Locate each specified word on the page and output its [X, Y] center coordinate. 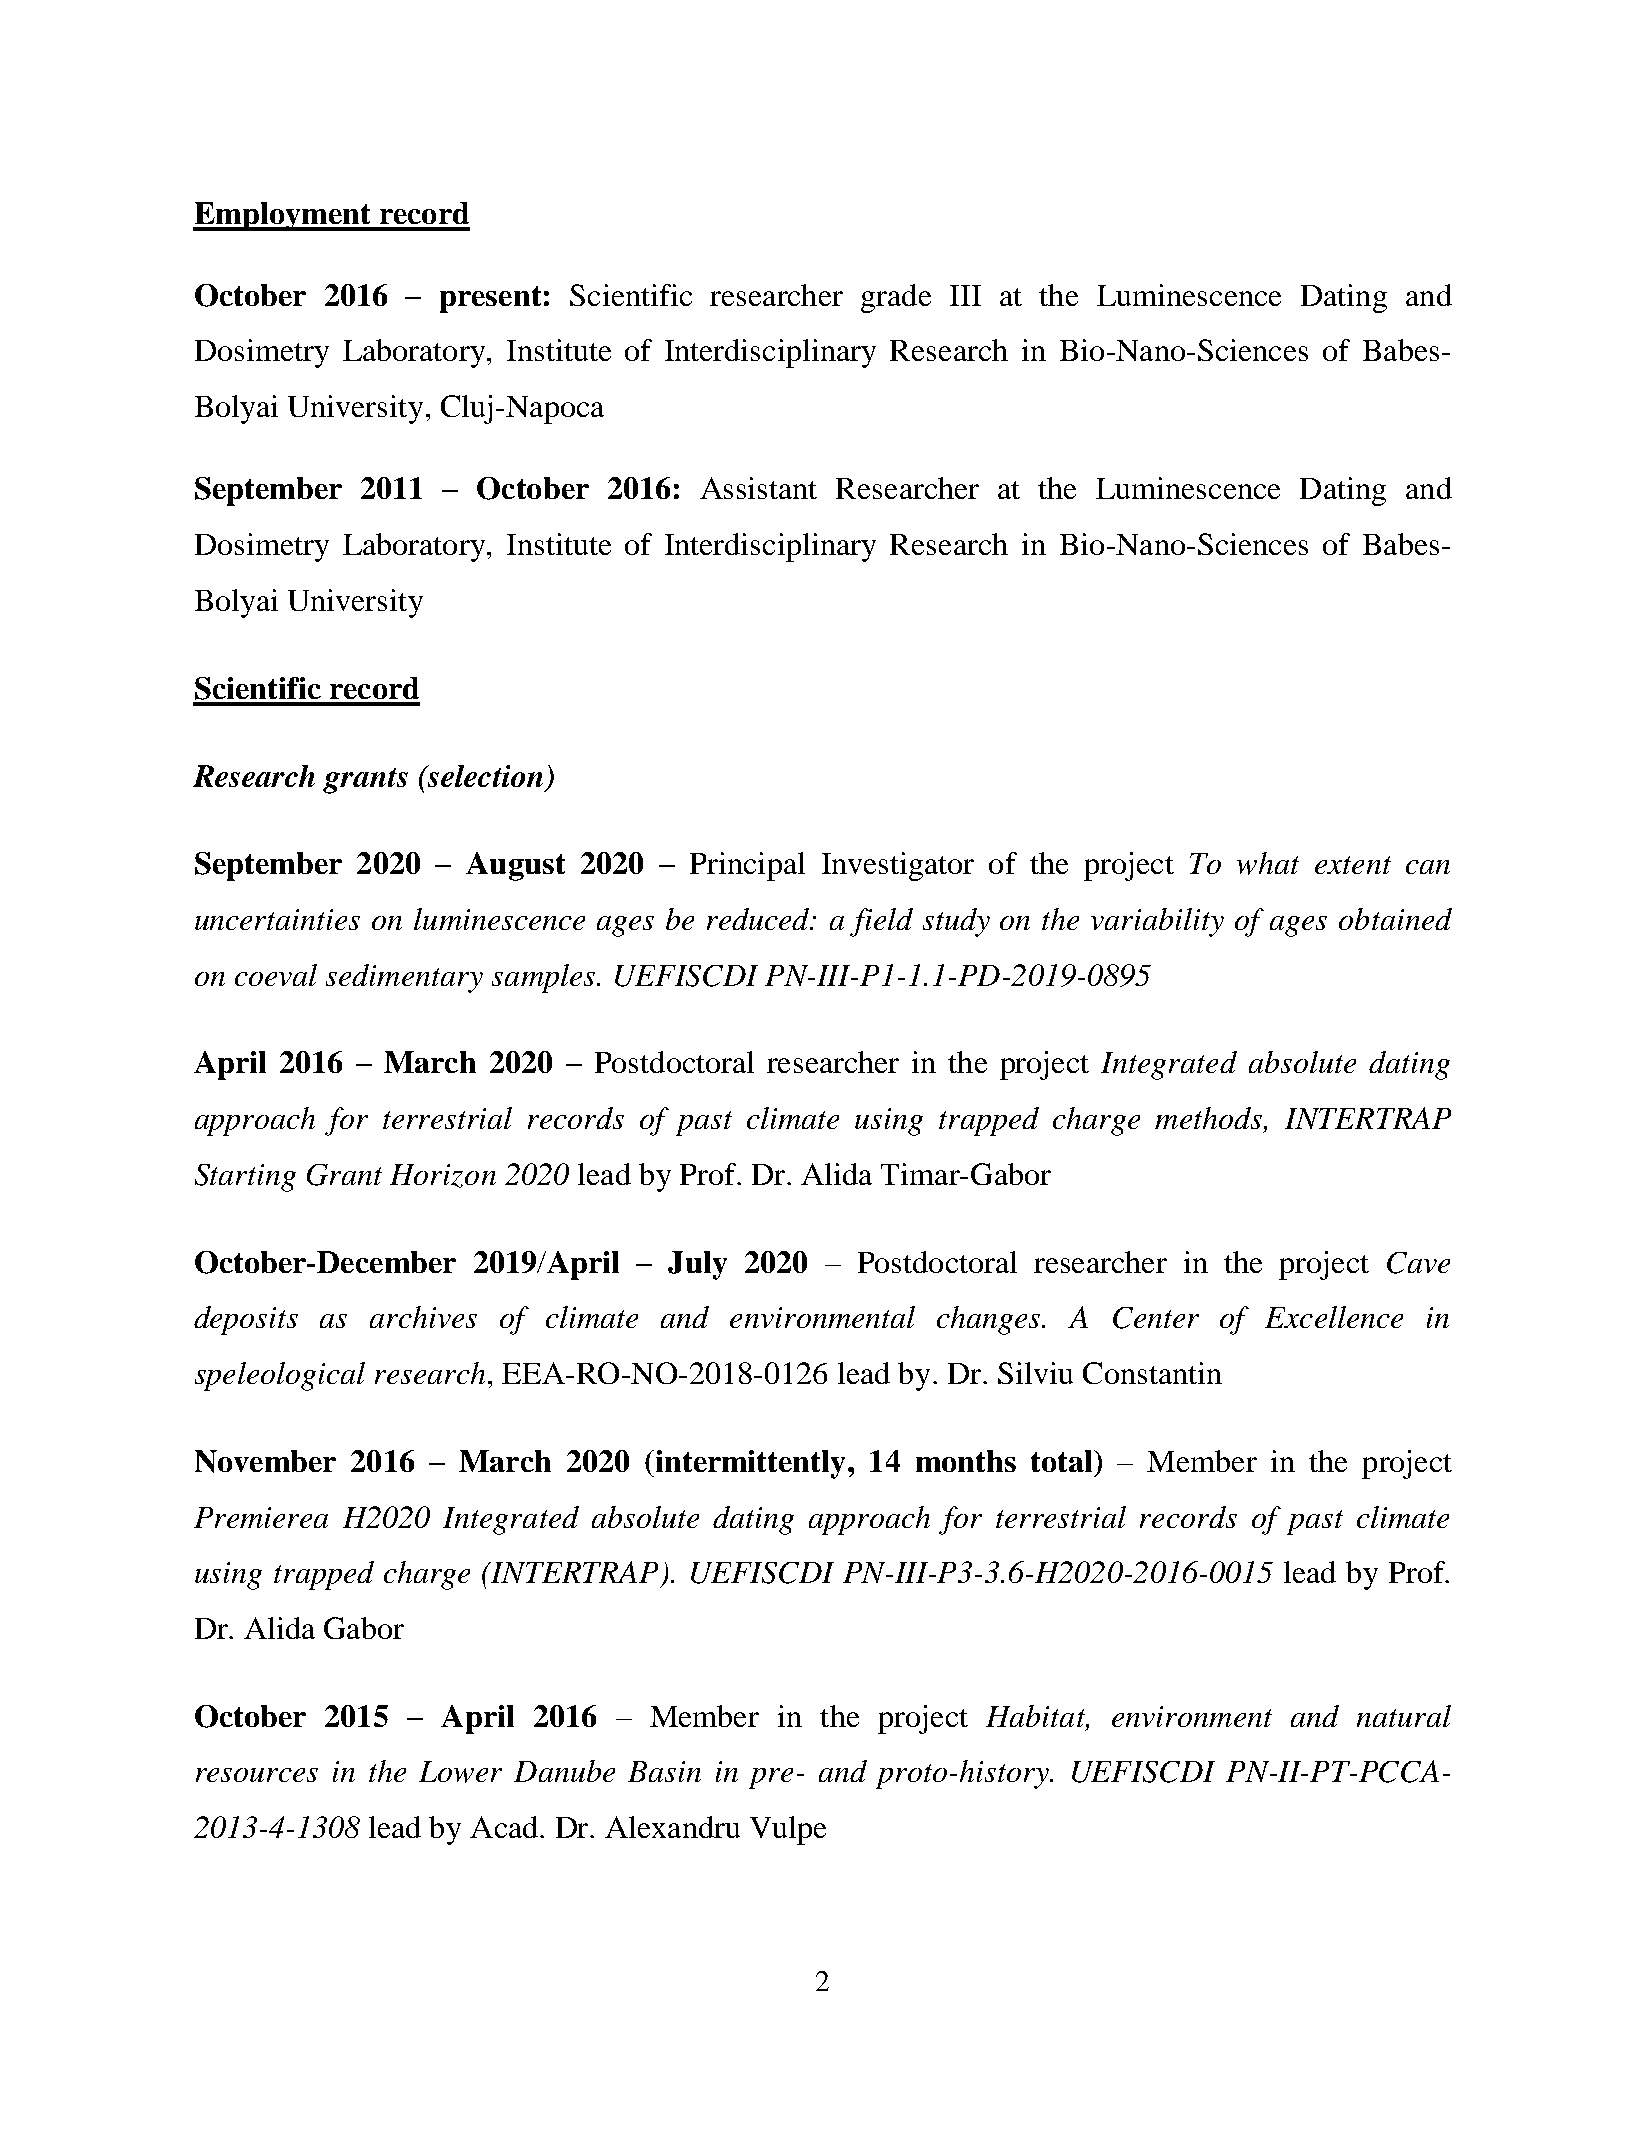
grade [896, 298]
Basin [664, 1771]
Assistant [758, 488]
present [490, 299]
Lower [460, 1772]
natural [1404, 1716]
